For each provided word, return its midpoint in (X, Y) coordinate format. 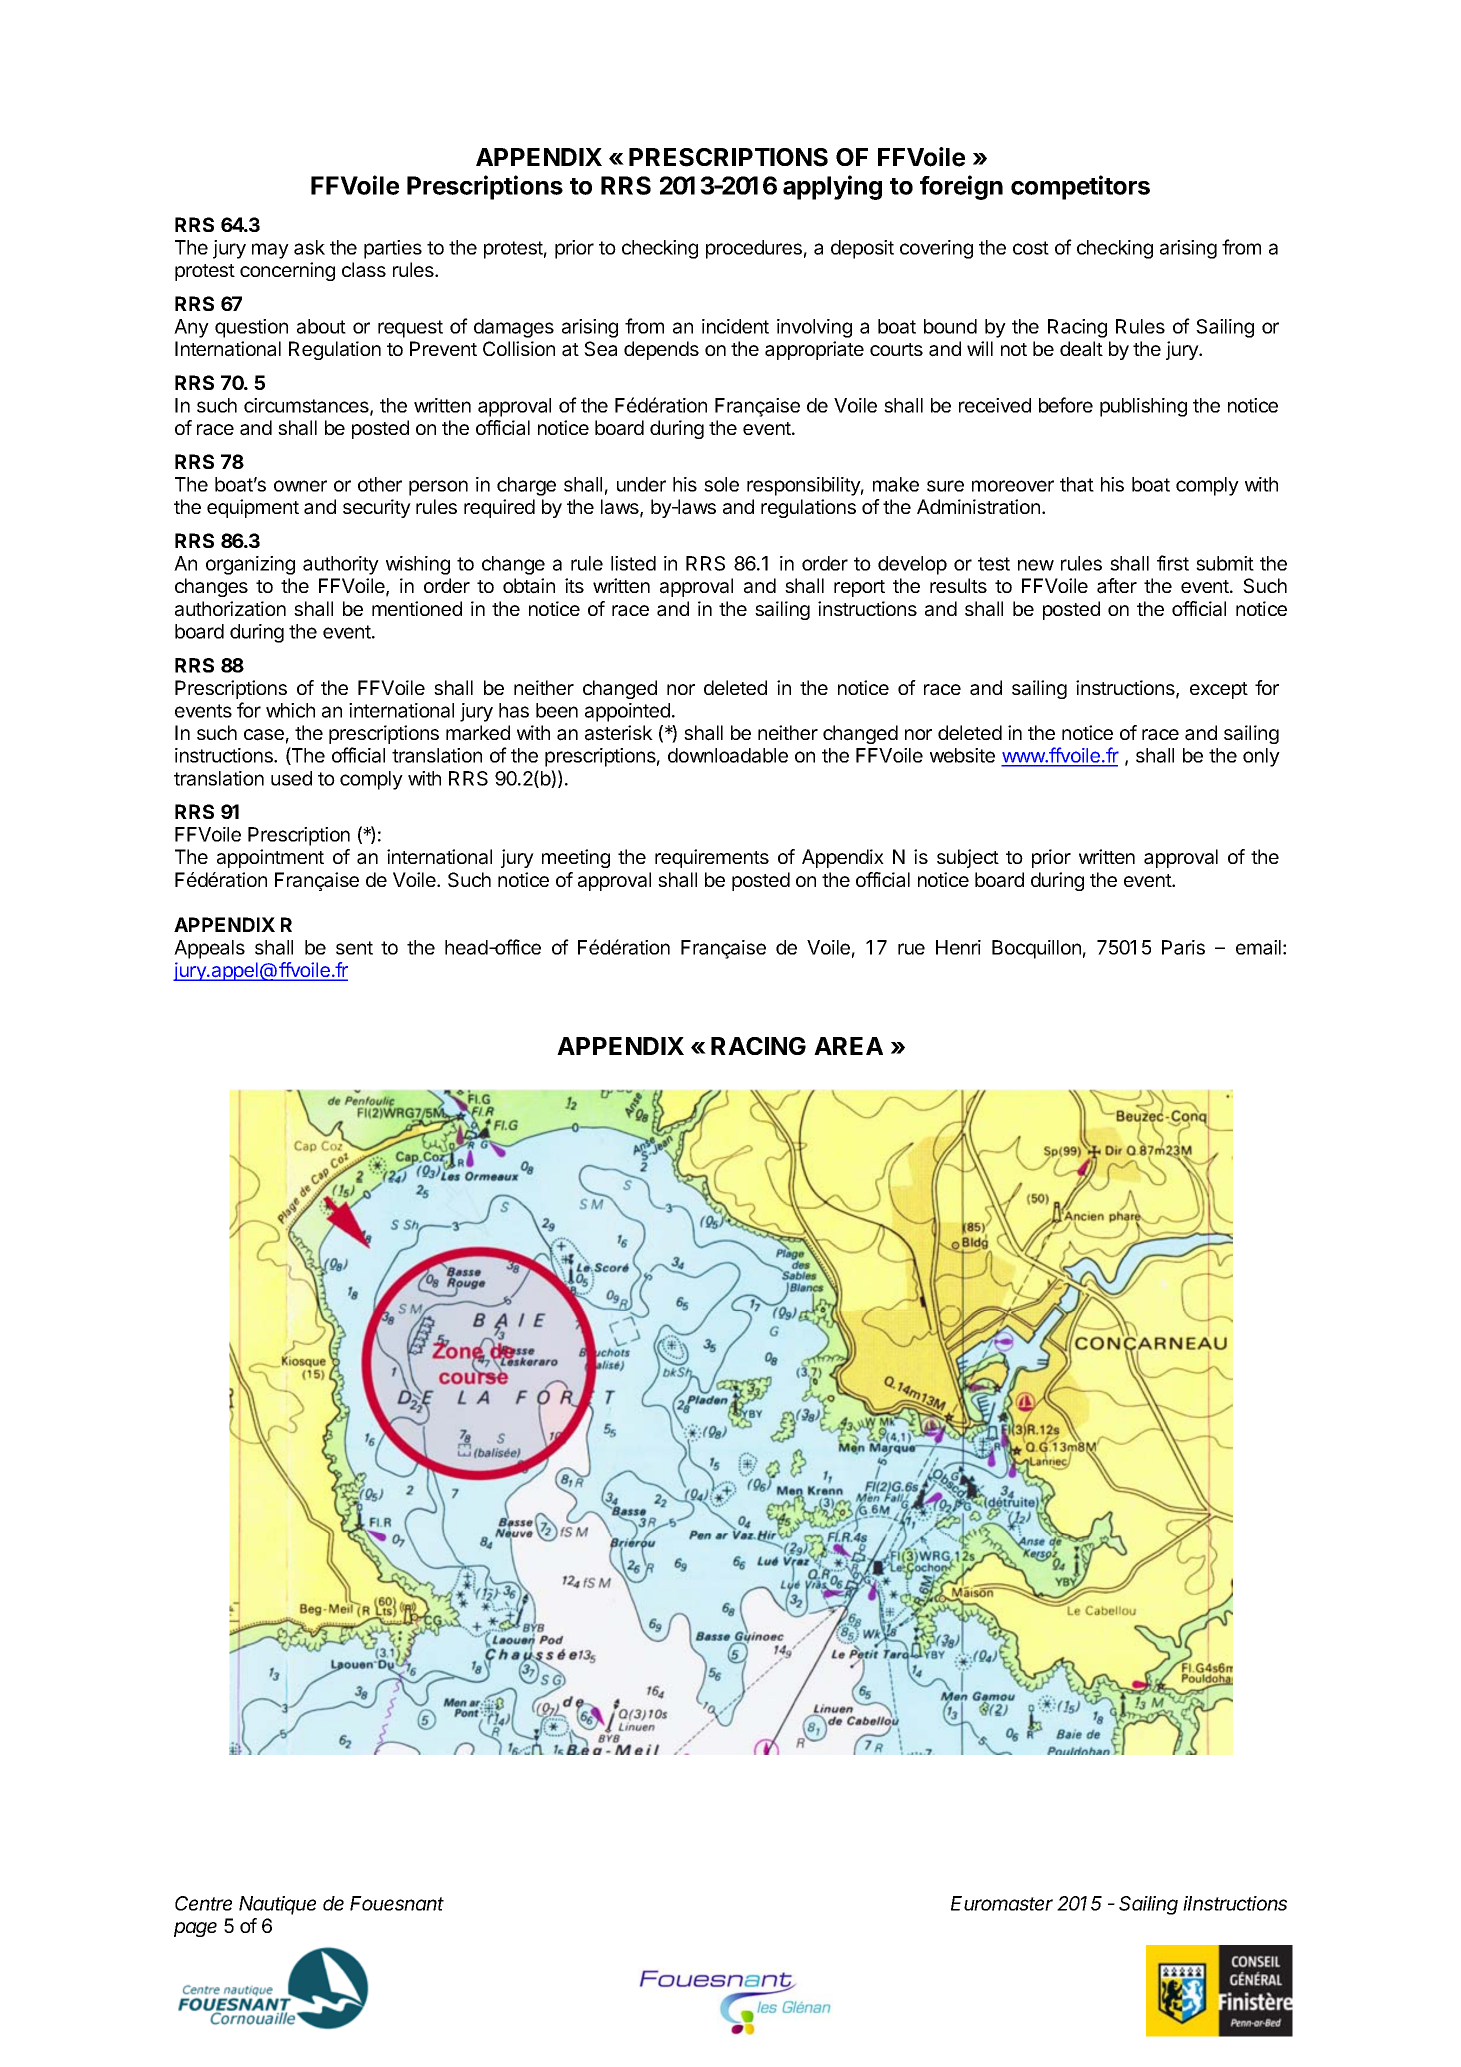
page (195, 1929)
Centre (203, 1903)
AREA (848, 1046)
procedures (754, 249)
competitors (1080, 187)
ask (309, 247)
